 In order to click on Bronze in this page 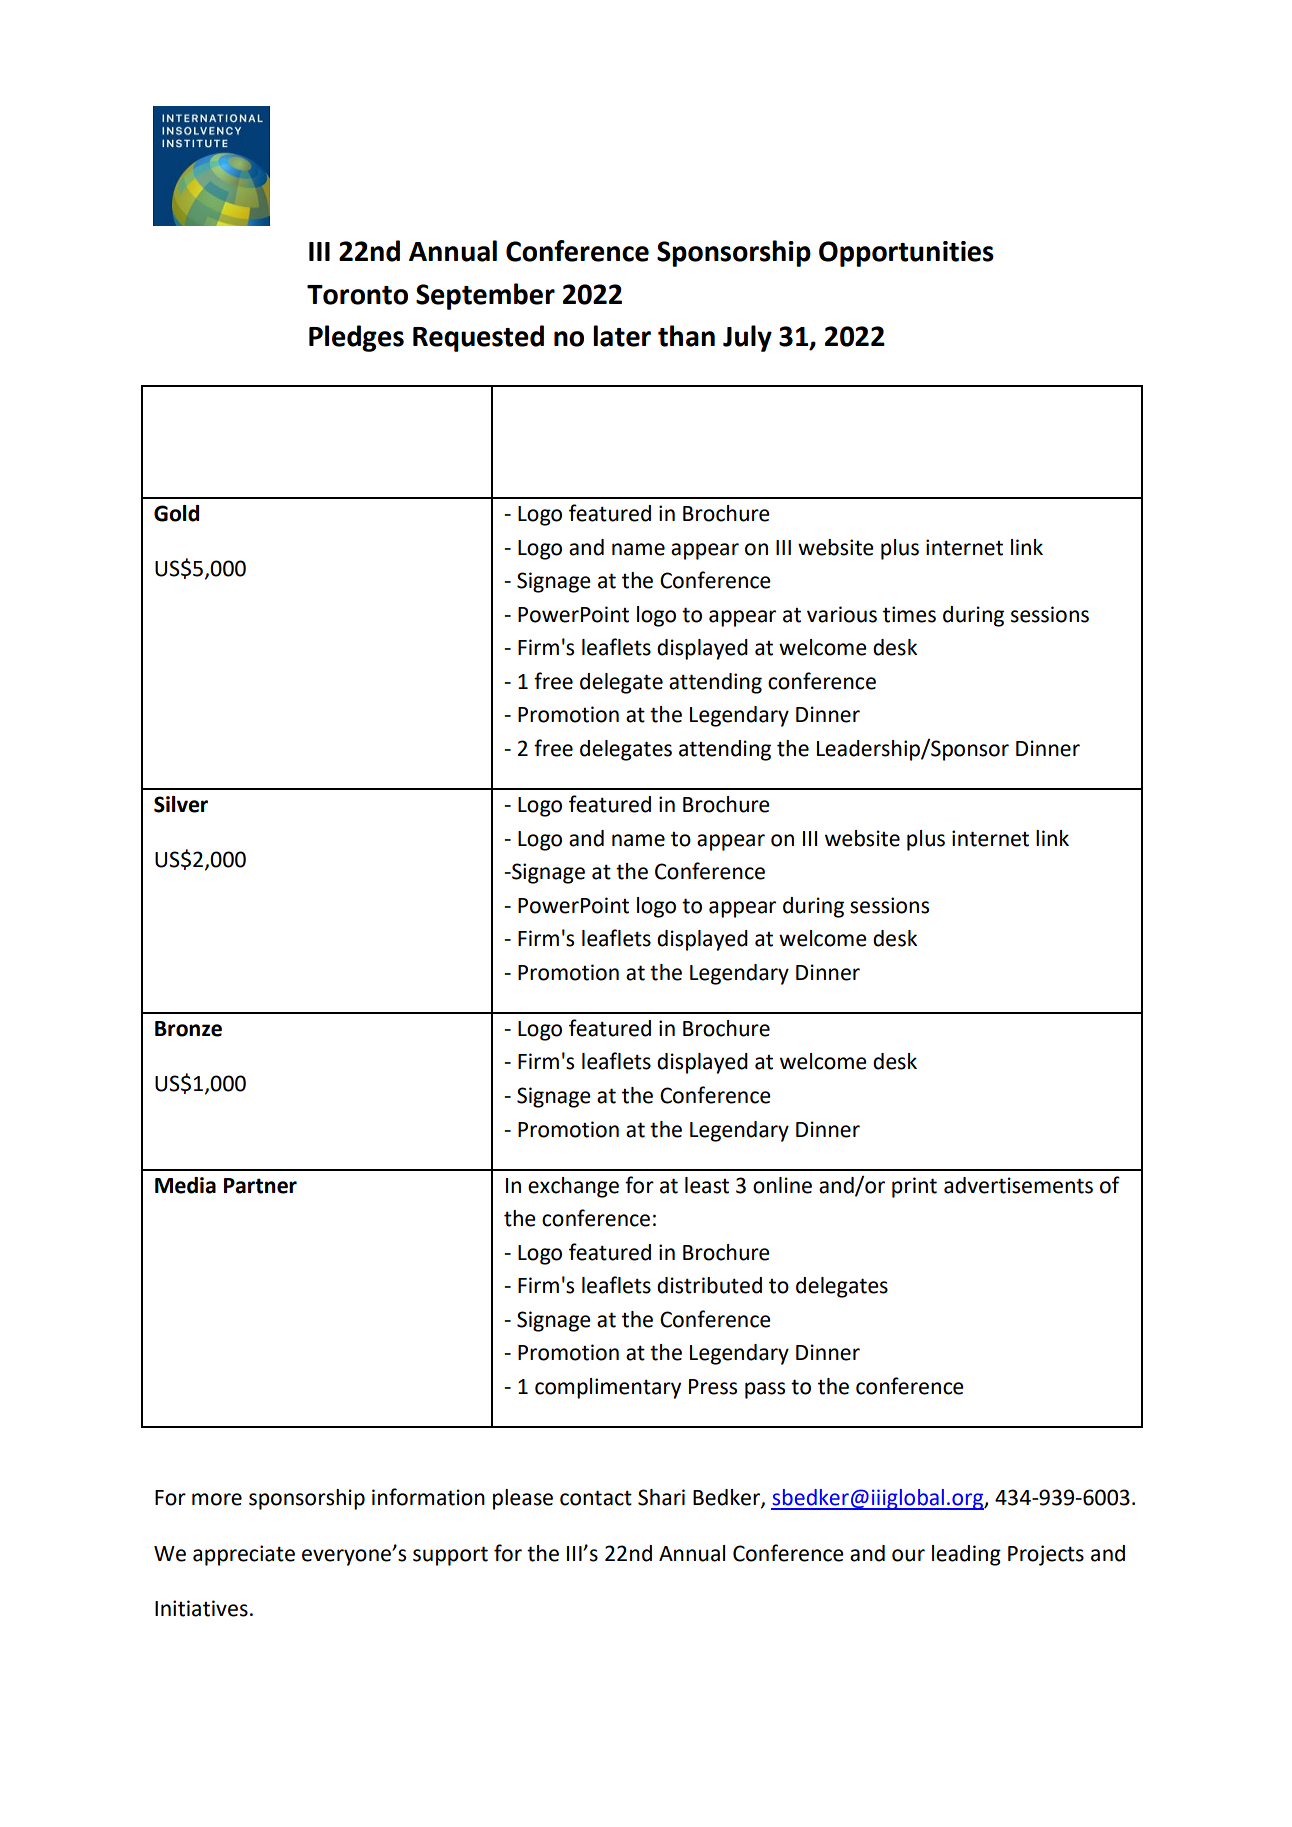, I will do `click(188, 1029)`.
